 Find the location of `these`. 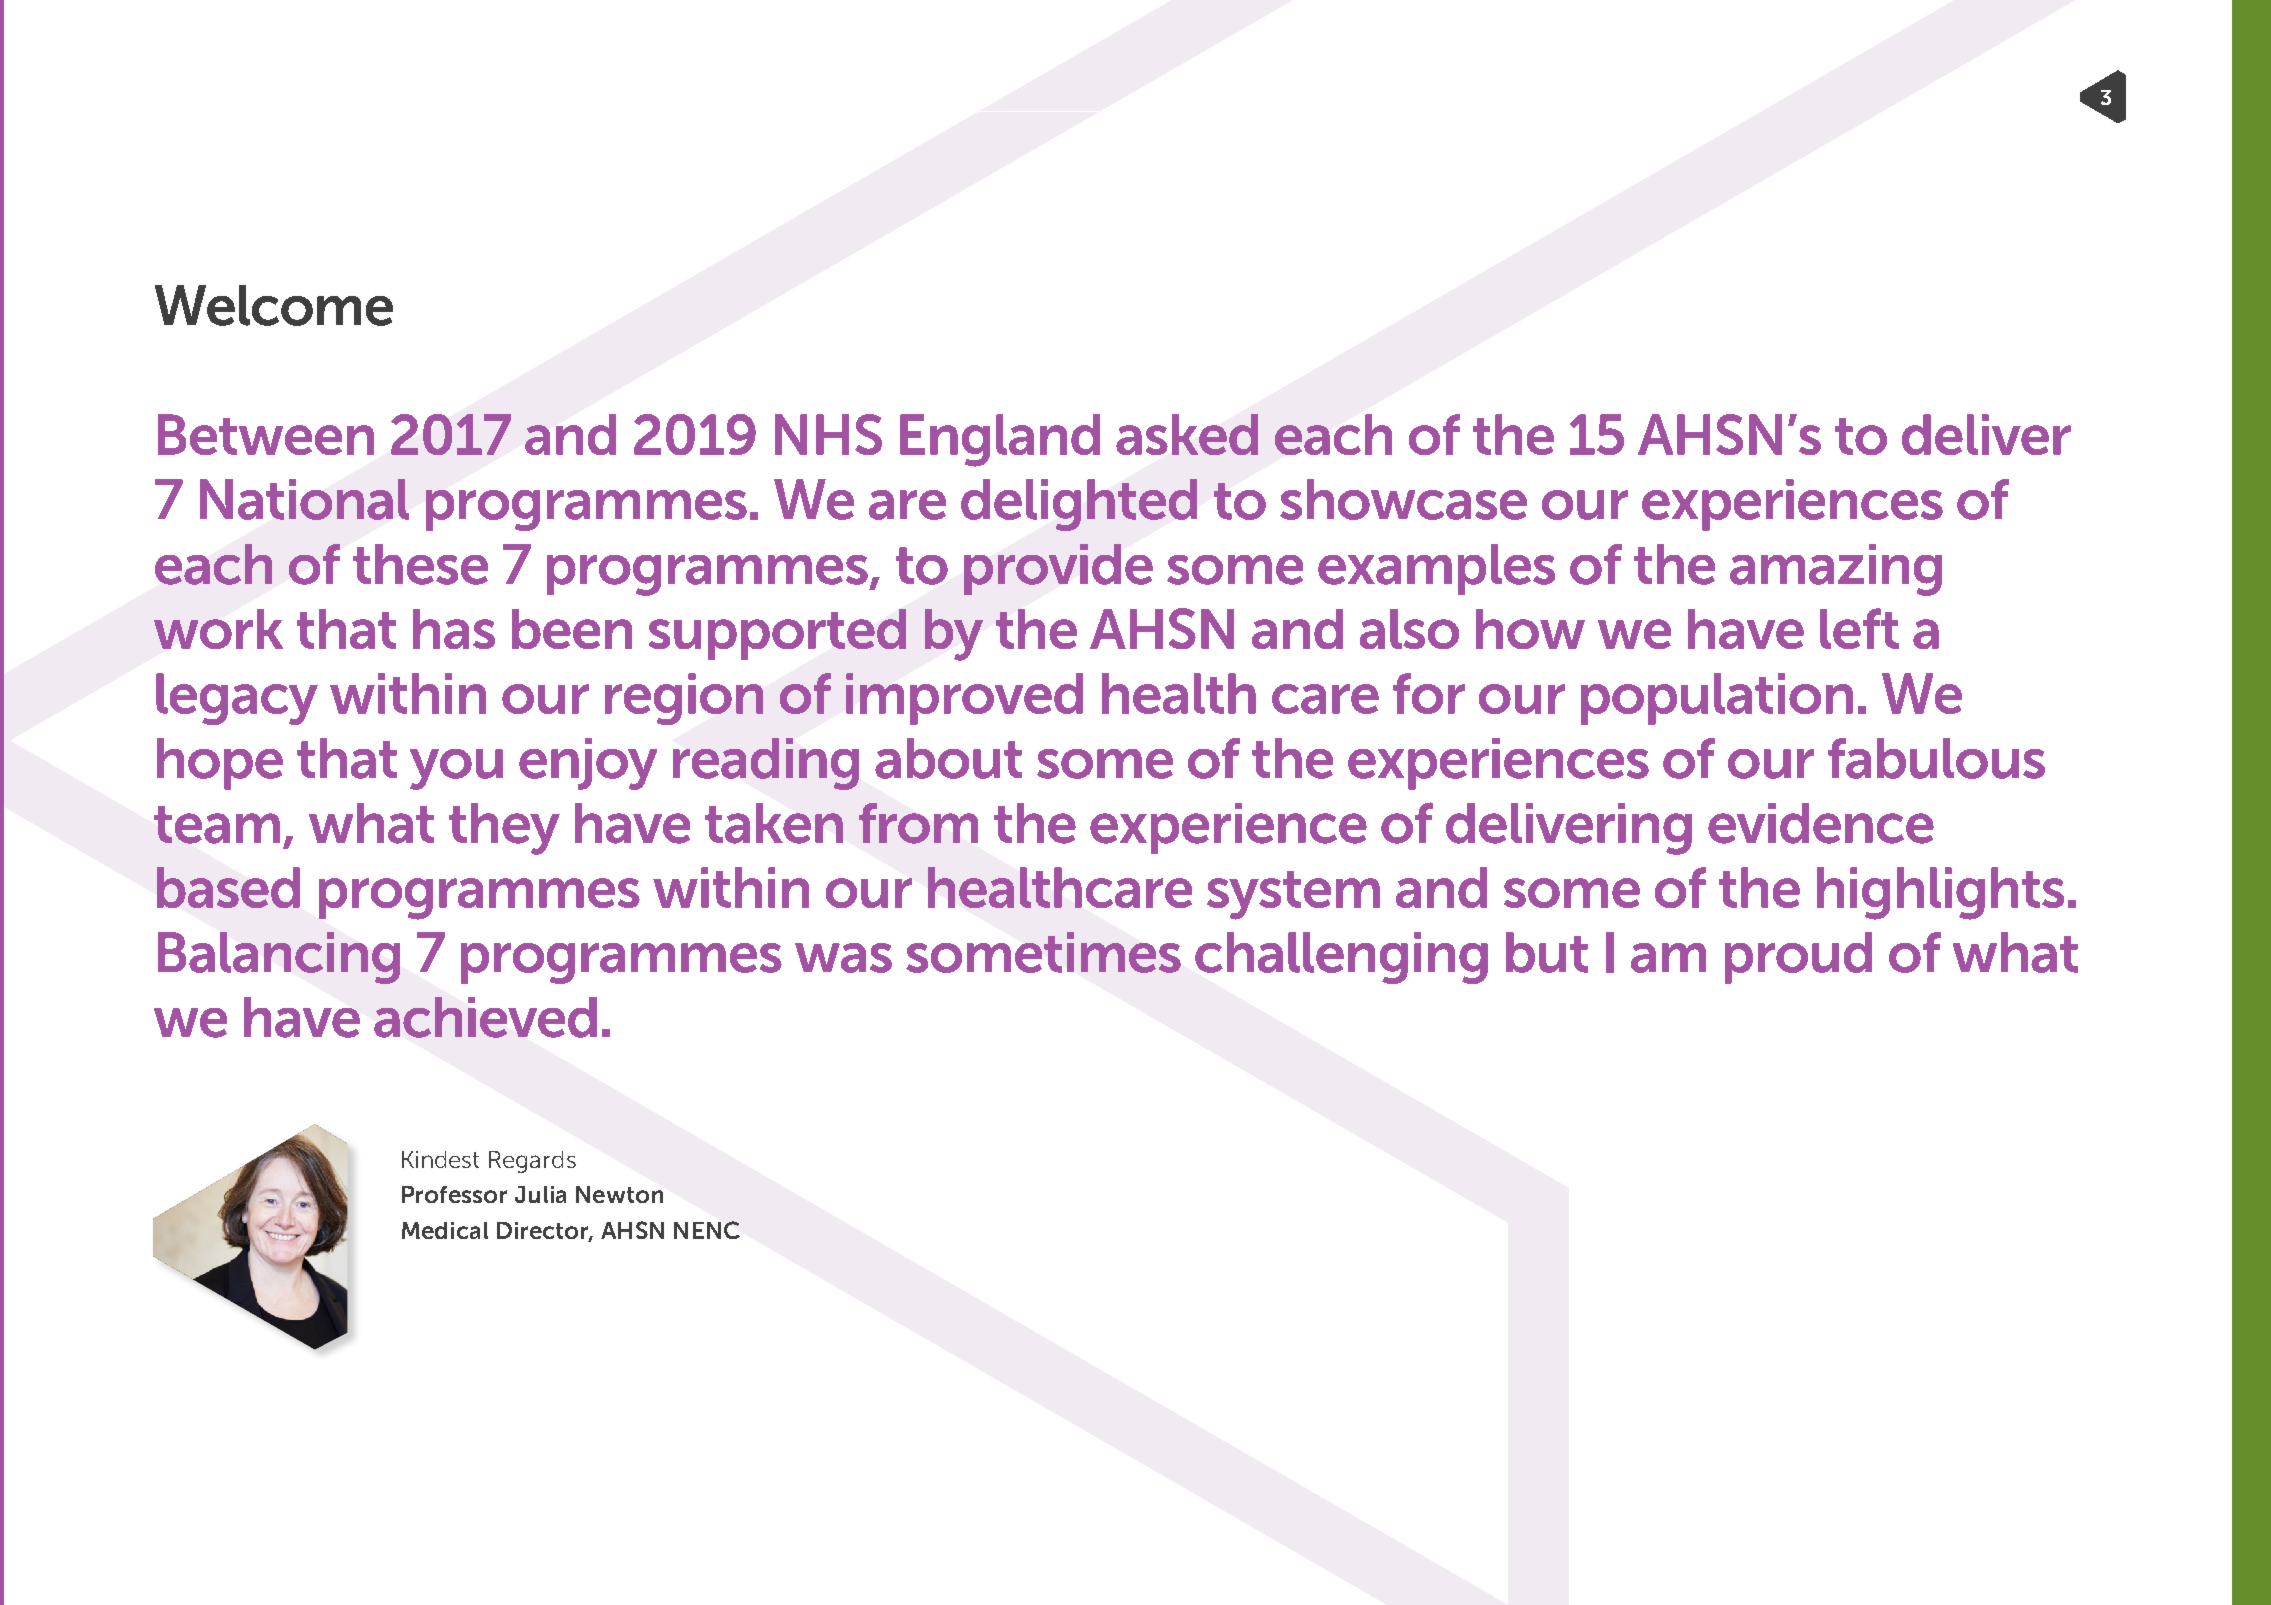

these is located at coordinates (420, 564).
